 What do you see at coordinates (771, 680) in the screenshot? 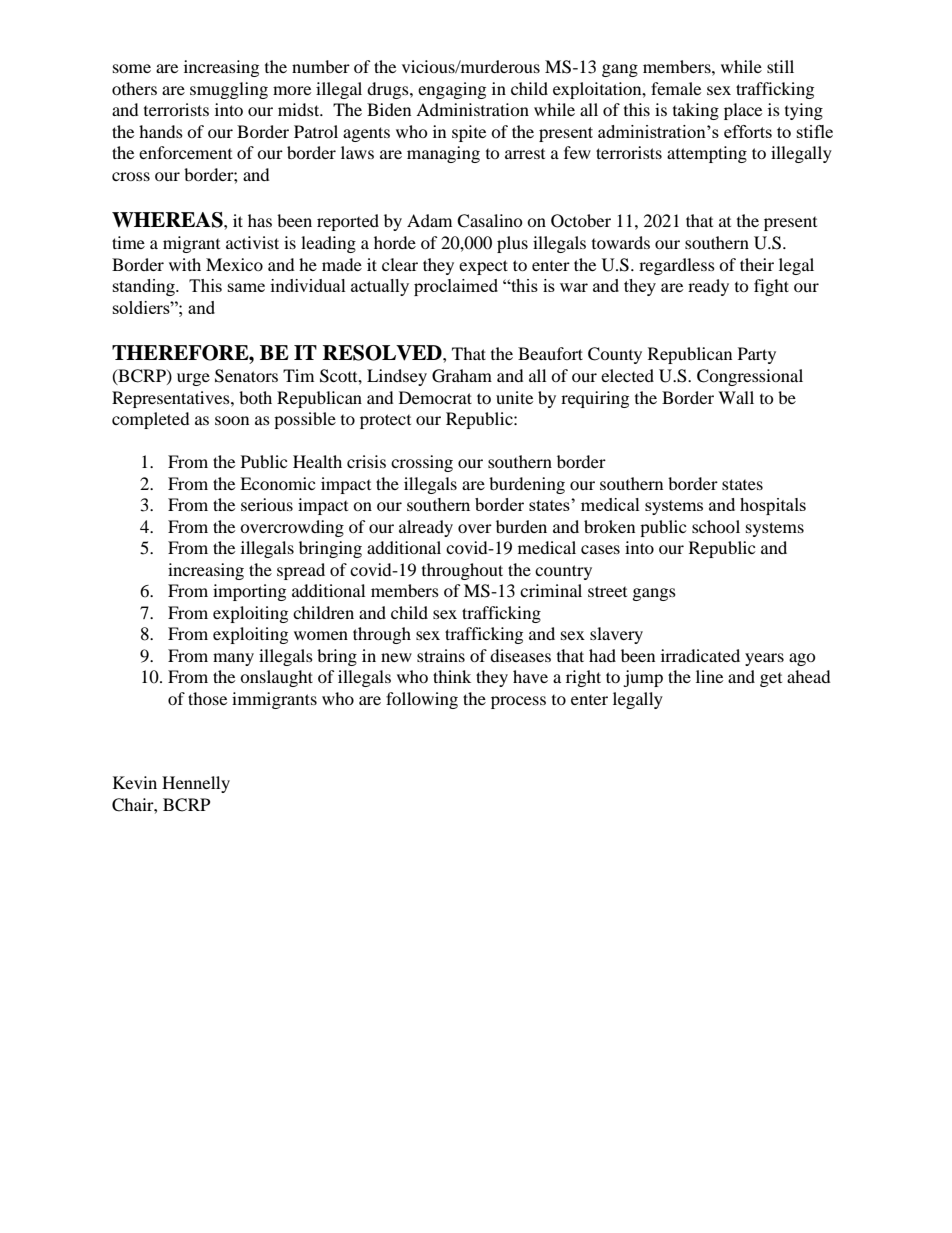
I see `get` at bounding box center [771, 680].
